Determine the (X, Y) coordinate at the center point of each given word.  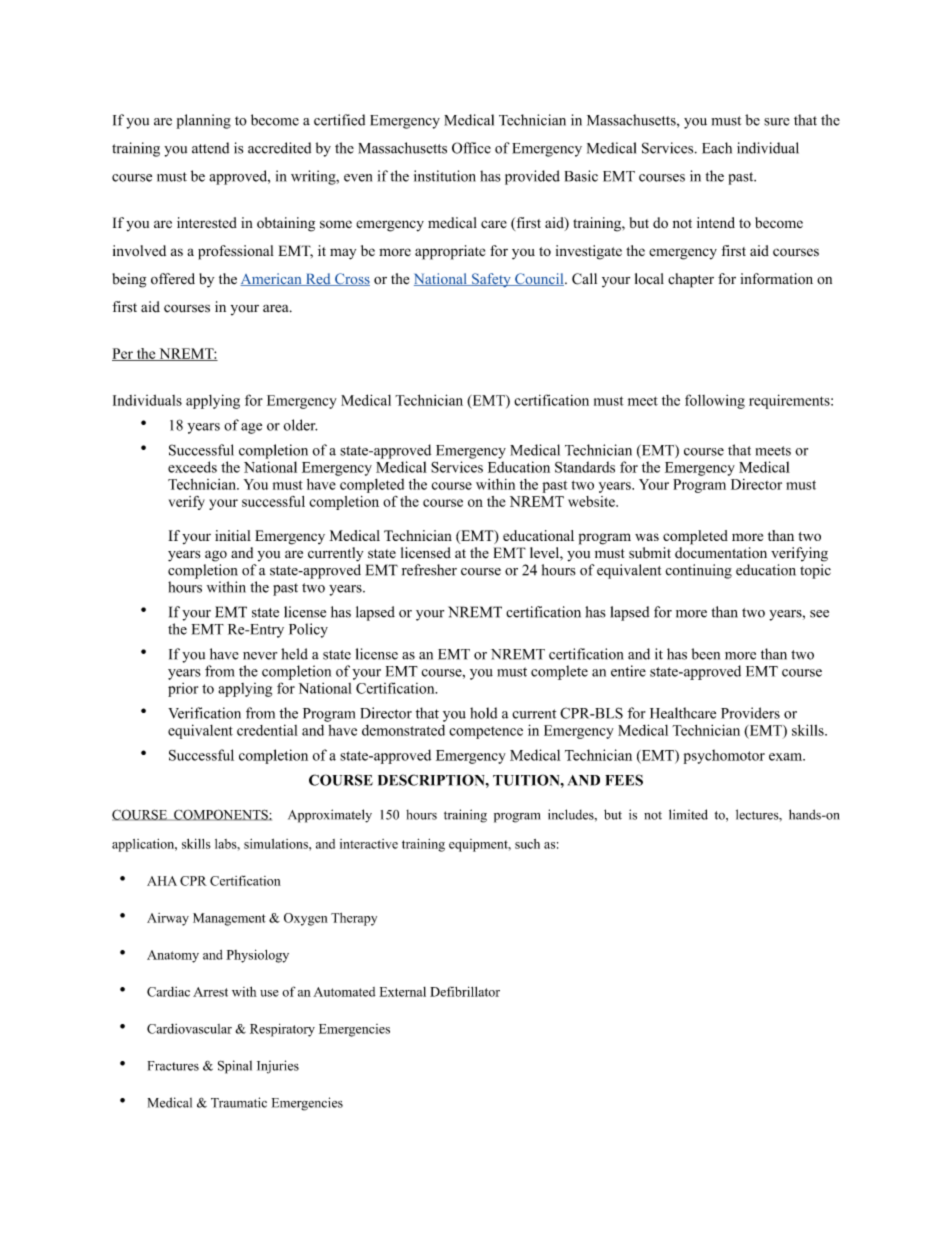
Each (717, 148)
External (402, 992)
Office (471, 148)
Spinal (235, 1067)
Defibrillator (465, 991)
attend (210, 148)
